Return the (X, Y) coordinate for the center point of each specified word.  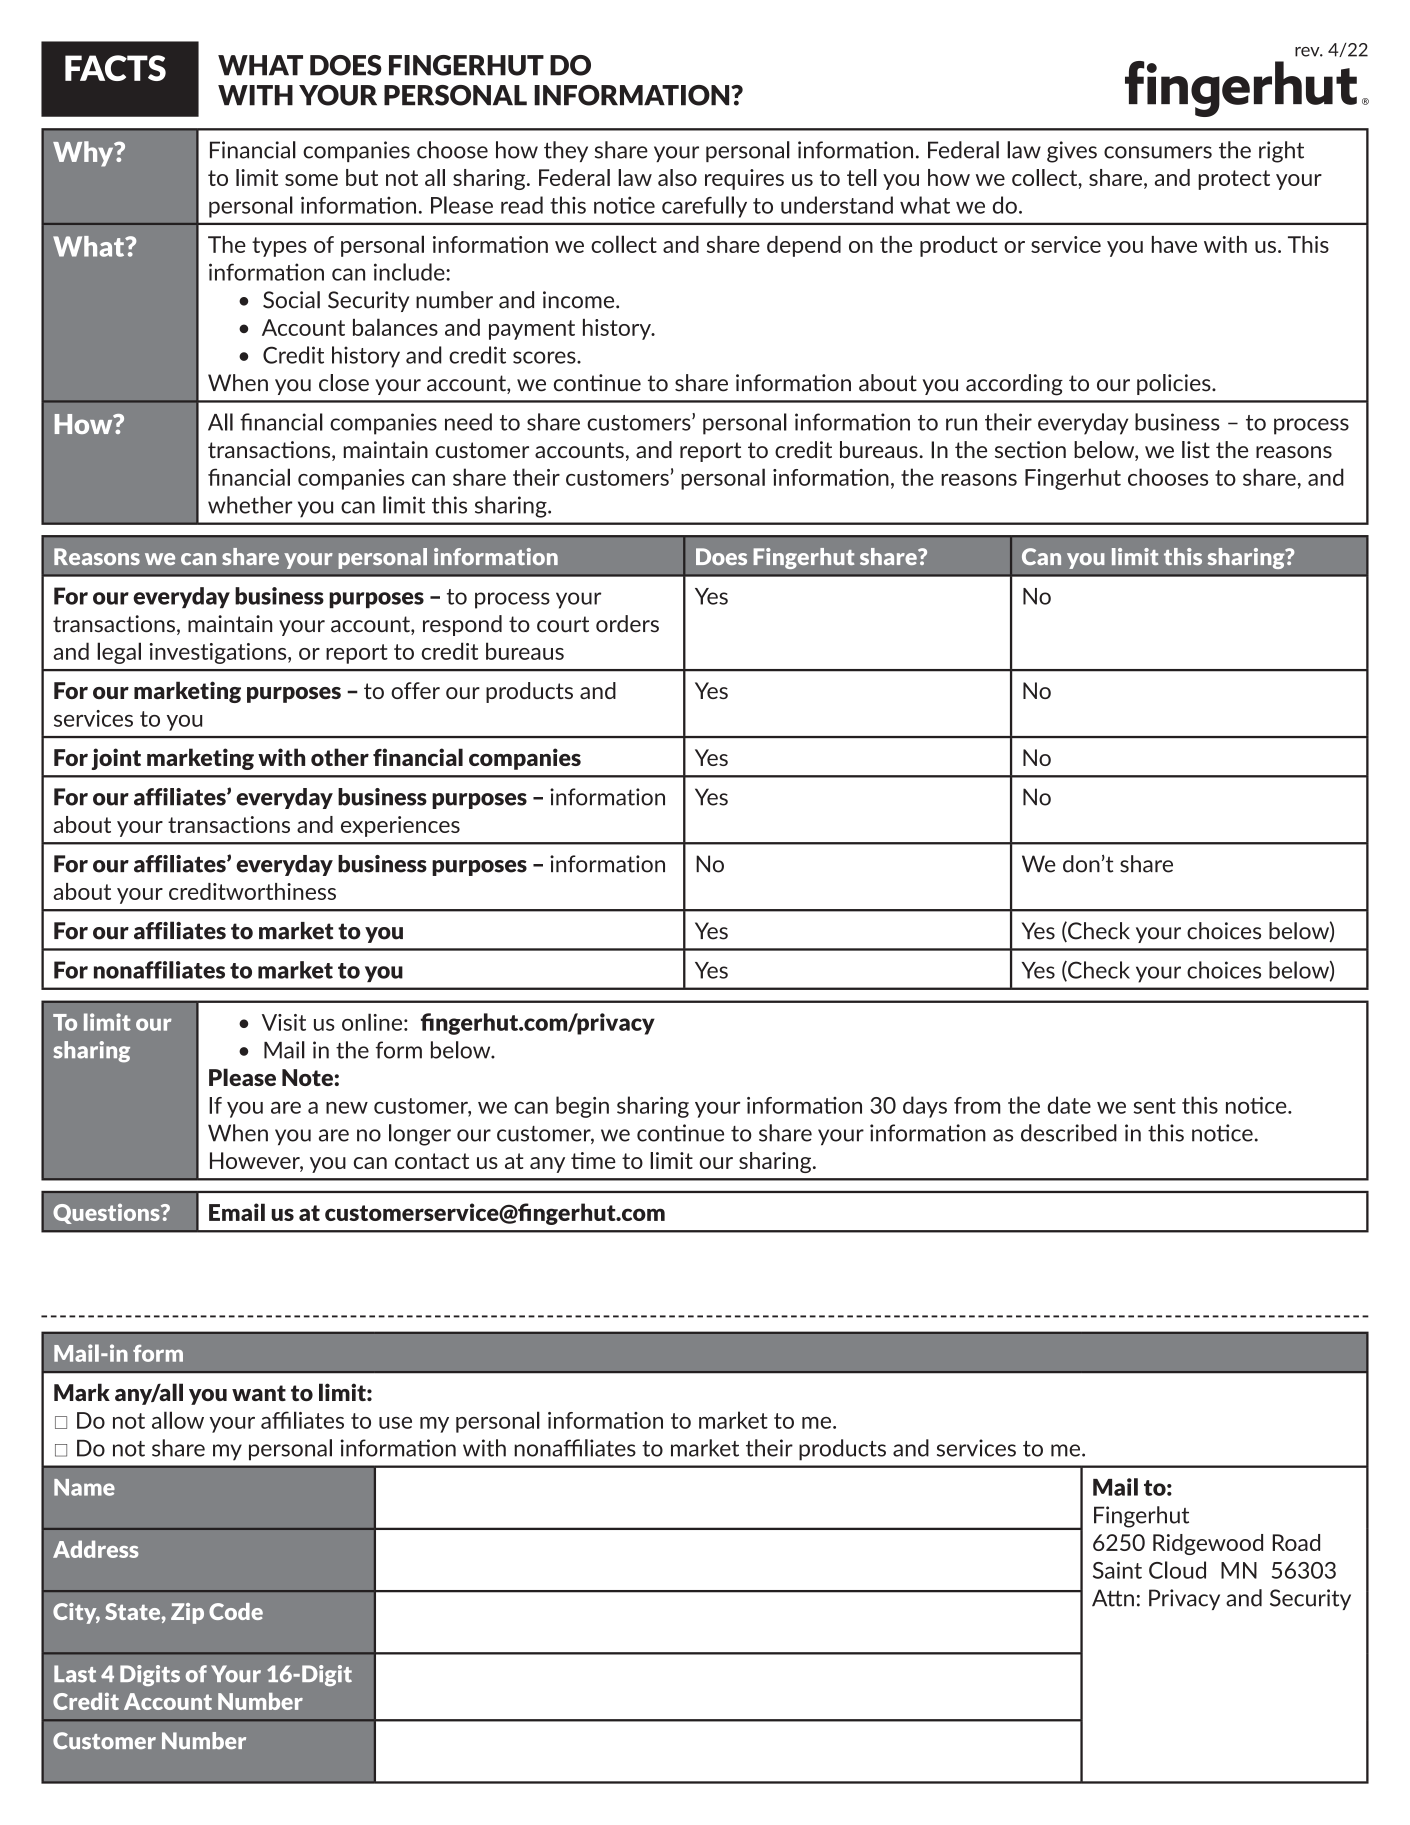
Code (236, 1611)
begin (582, 1107)
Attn (1113, 1598)
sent (1155, 1106)
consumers (1158, 152)
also (677, 177)
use (395, 1423)
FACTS (115, 68)
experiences (400, 826)
